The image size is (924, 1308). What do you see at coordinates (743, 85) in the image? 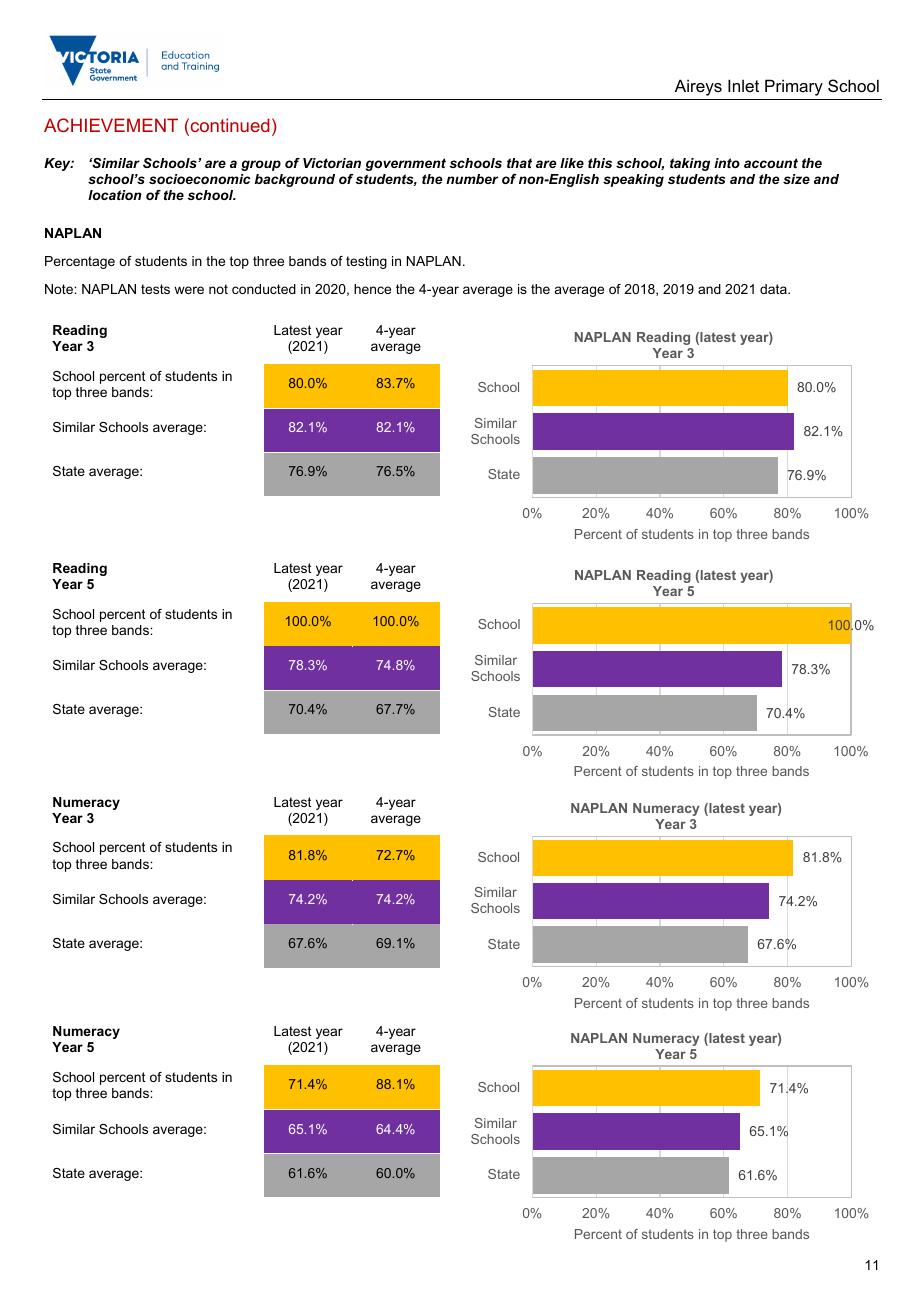
I see `Inlet` at bounding box center [743, 85].
